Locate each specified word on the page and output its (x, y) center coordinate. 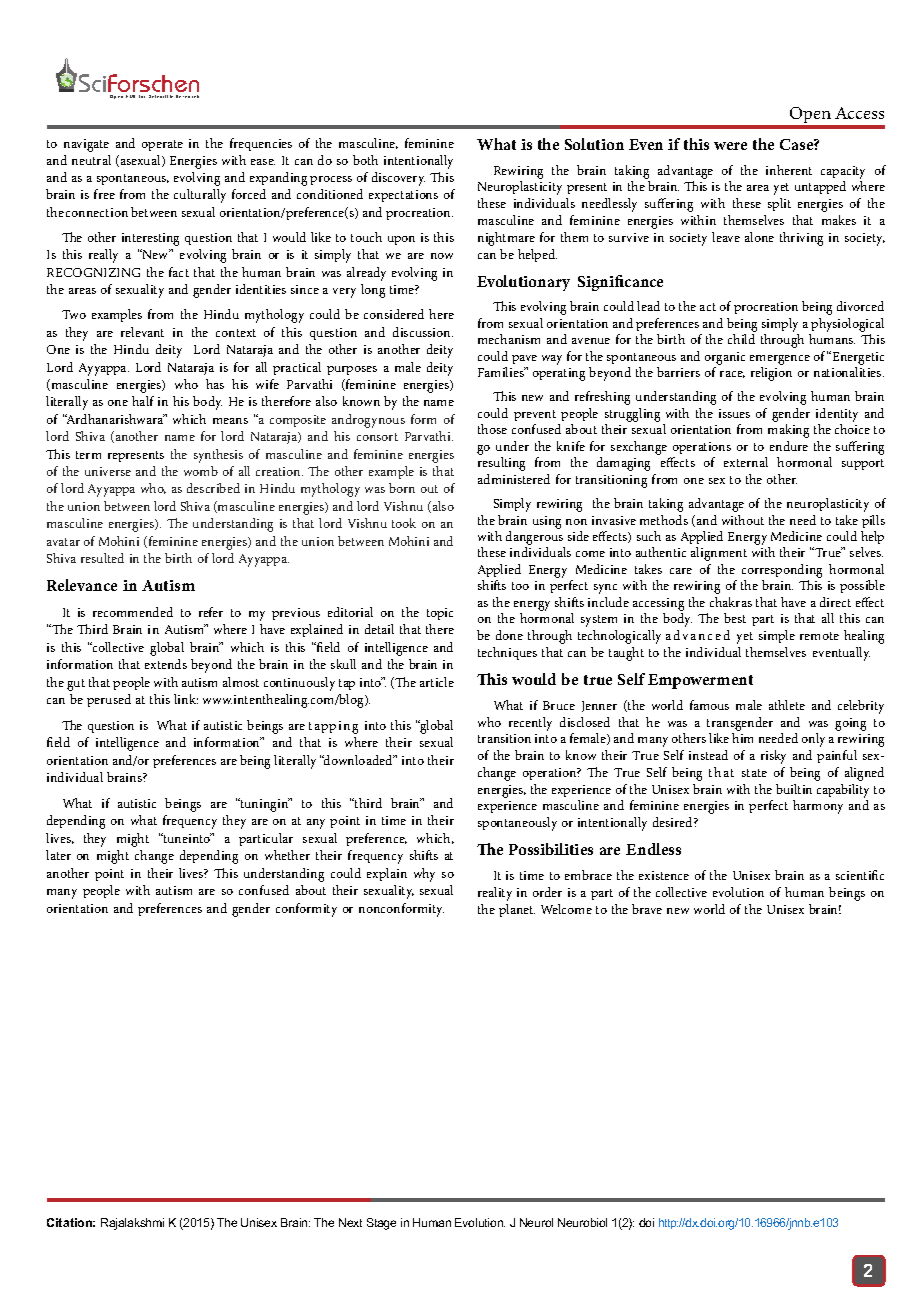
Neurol (536, 1222)
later (58, 855)
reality (495, 894)
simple (777, 636)
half (143, 401)
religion (771, 374)
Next (350, 1222)
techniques (507, 653)
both (365, 160)
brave (647, 909)
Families (502, 372)
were (730, 146)
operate (162, 145)
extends (166, 664)
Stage (381, 1224)
